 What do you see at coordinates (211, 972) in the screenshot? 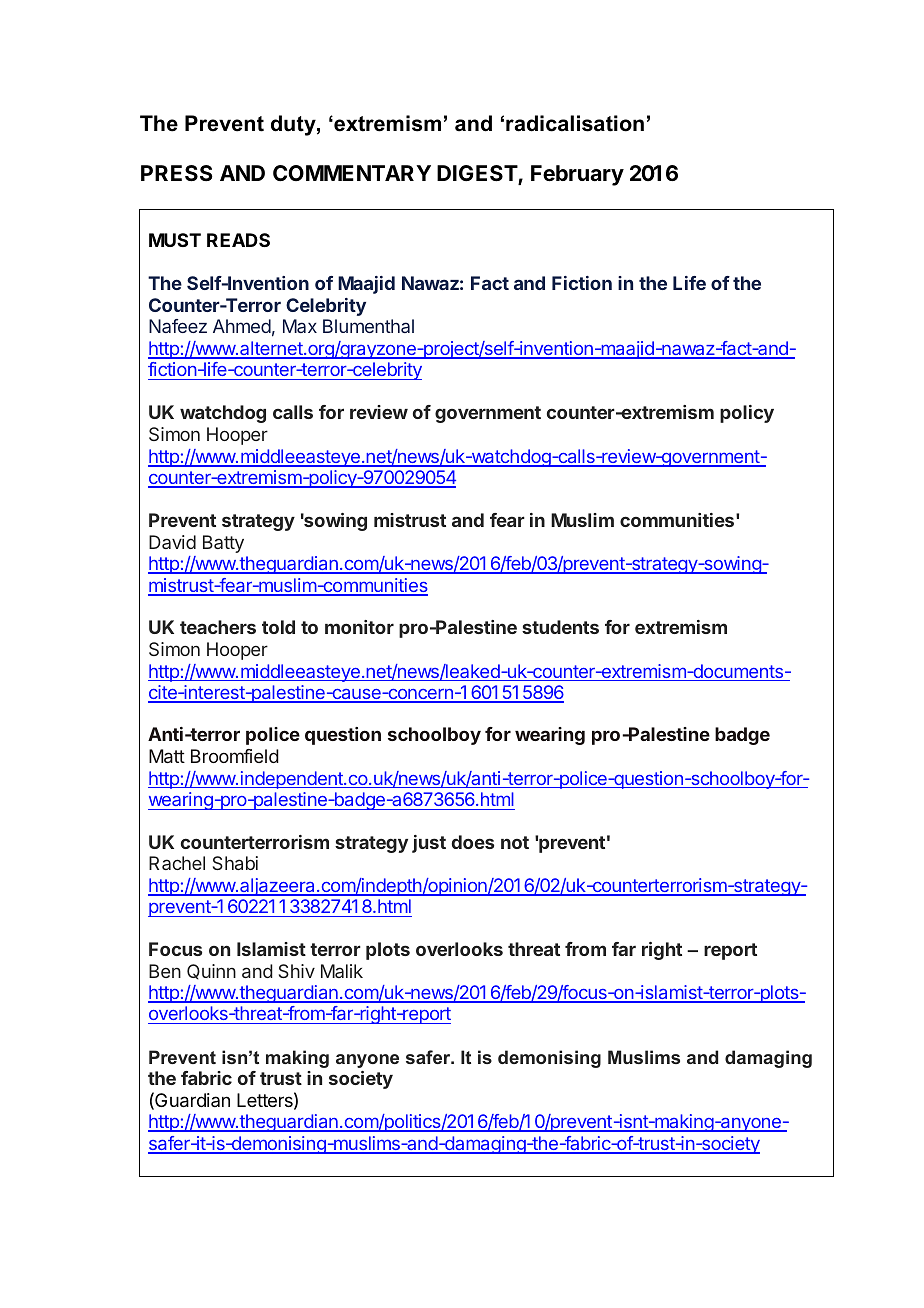
I see `Quinn` at bounding box center [211, 972].
